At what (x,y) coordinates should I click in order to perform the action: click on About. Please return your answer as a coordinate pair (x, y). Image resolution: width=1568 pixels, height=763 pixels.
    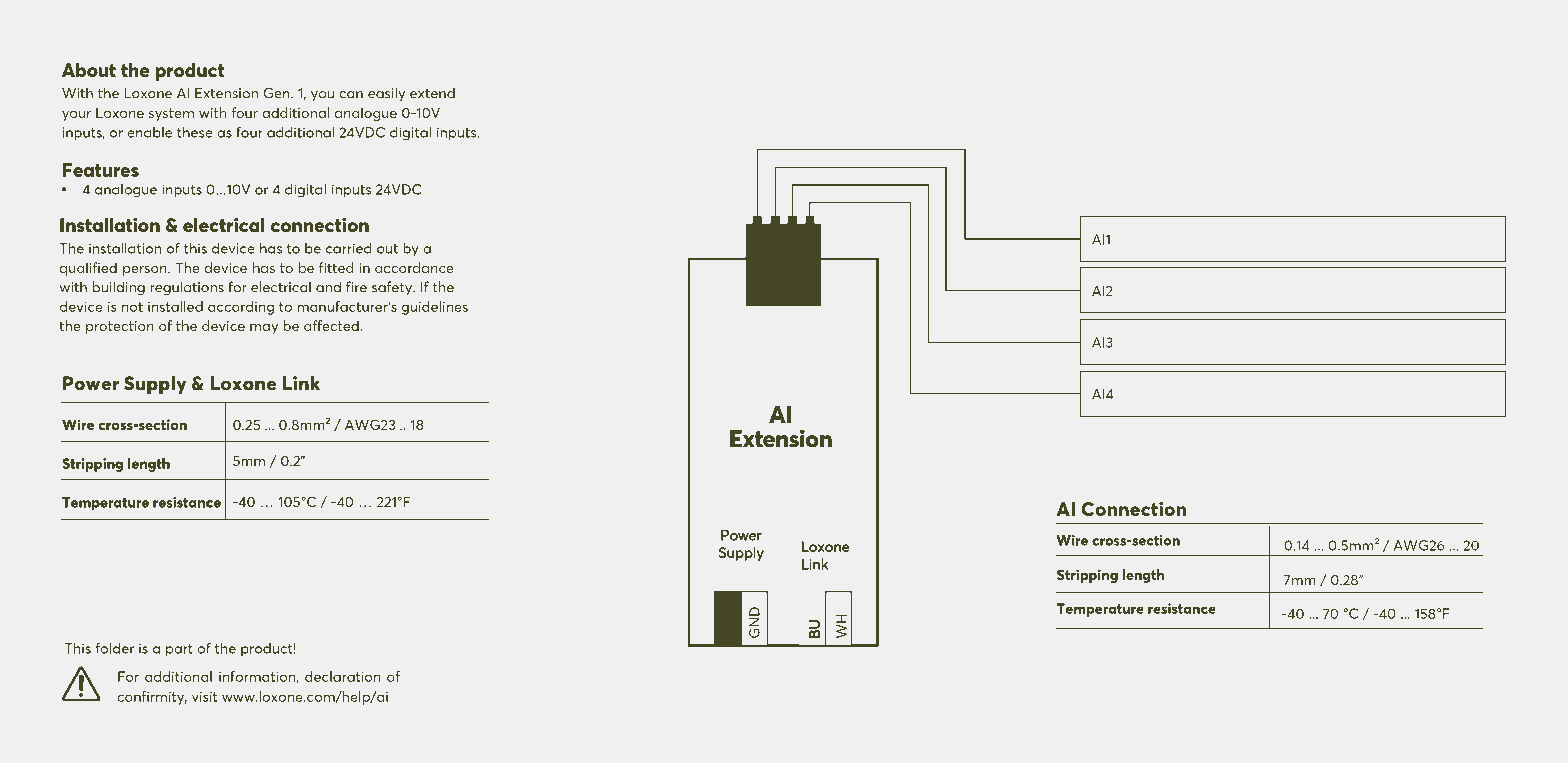
    Looking at the image, I should click on (89, 69).
